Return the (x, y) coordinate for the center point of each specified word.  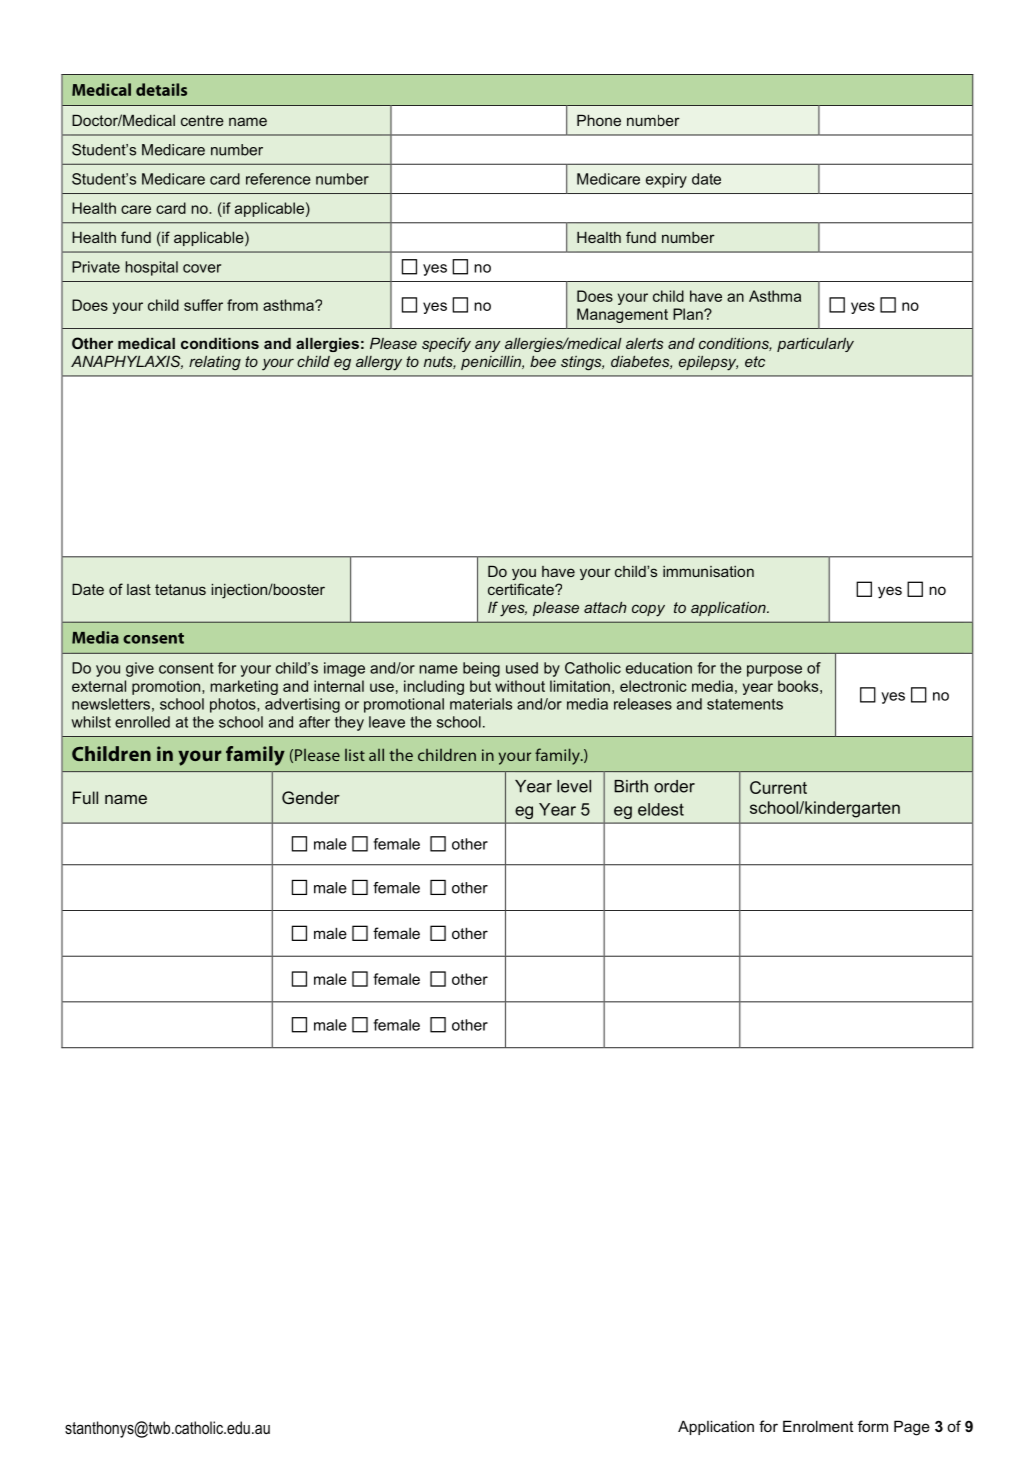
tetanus (180, 589)
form (873, 1426)
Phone (599, 120)
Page (912, 1428)
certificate (522, 589)
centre (202, 120)
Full (85, 797)
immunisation (708, 571)
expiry (666, 180)
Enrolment (818, 1426)
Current (778, 787)
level (574, 786)
